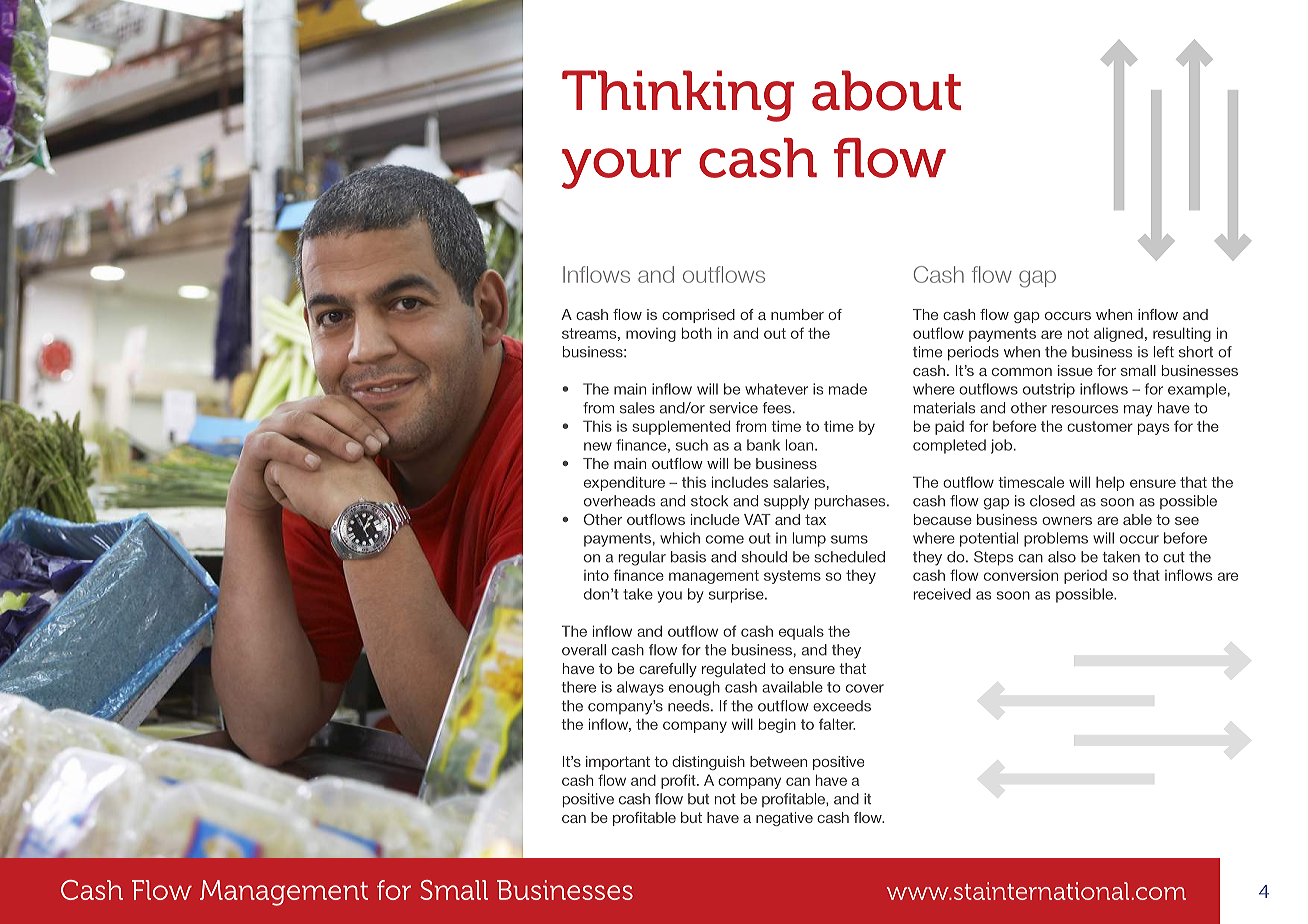 This screenshot has height=924, width=1308. I want to click on negative, so click(784, 819).
